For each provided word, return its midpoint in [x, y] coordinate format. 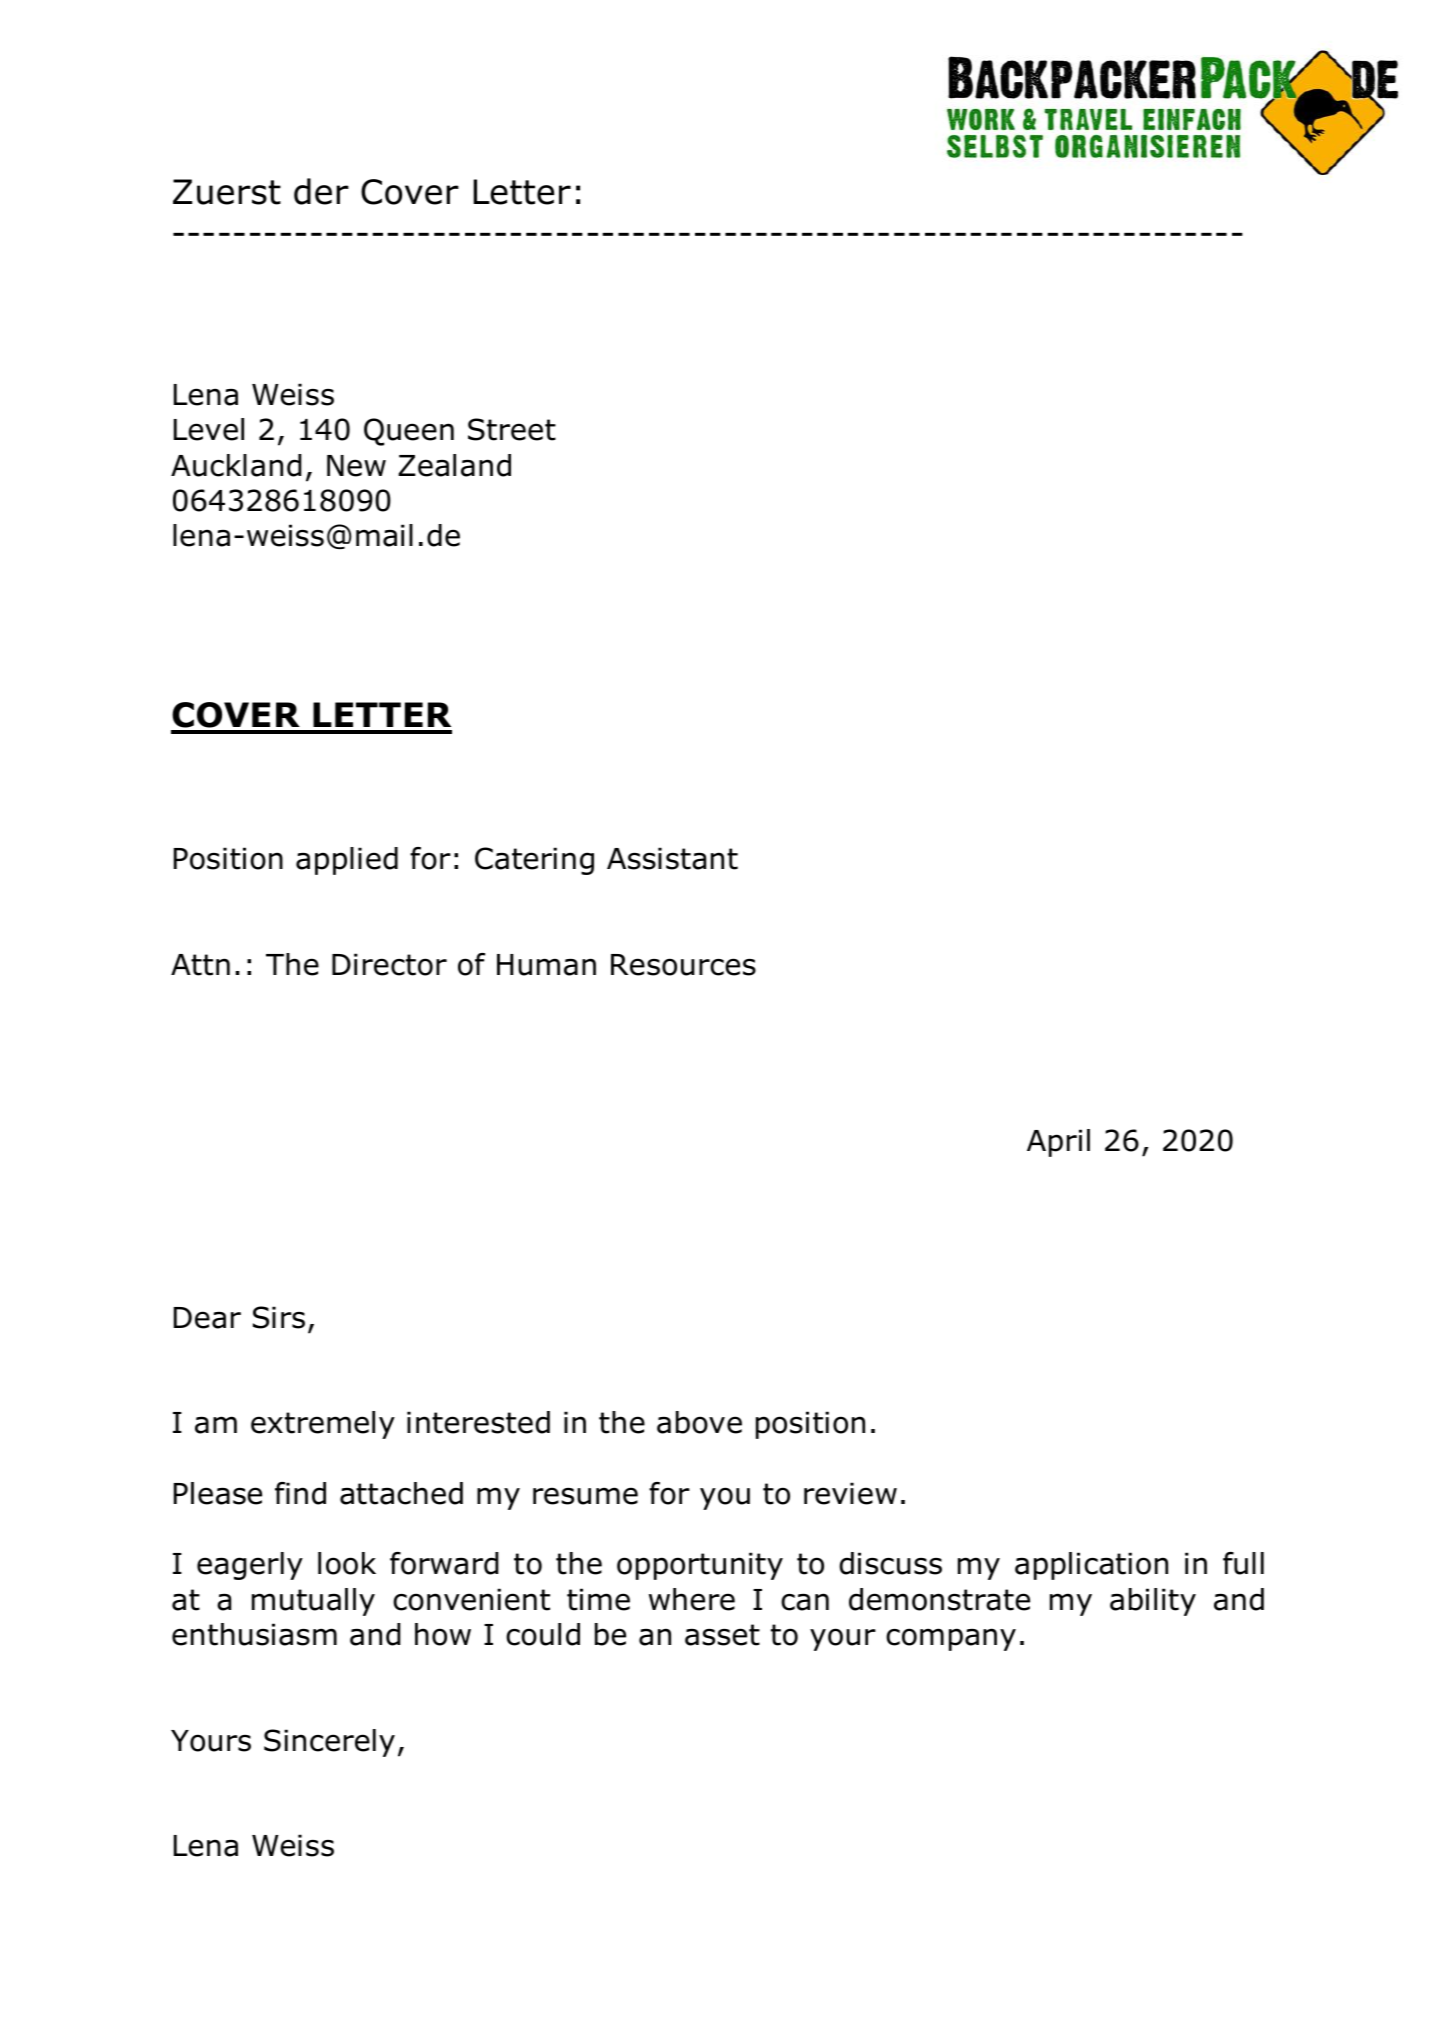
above [699, 1422]
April [1058, 1143]
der [321, 191]
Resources [683, 965]
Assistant [672, 858]
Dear [207, 1318]
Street [512, 429]
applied [347, 861]
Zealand [454, 465]
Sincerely [329, 1743]
